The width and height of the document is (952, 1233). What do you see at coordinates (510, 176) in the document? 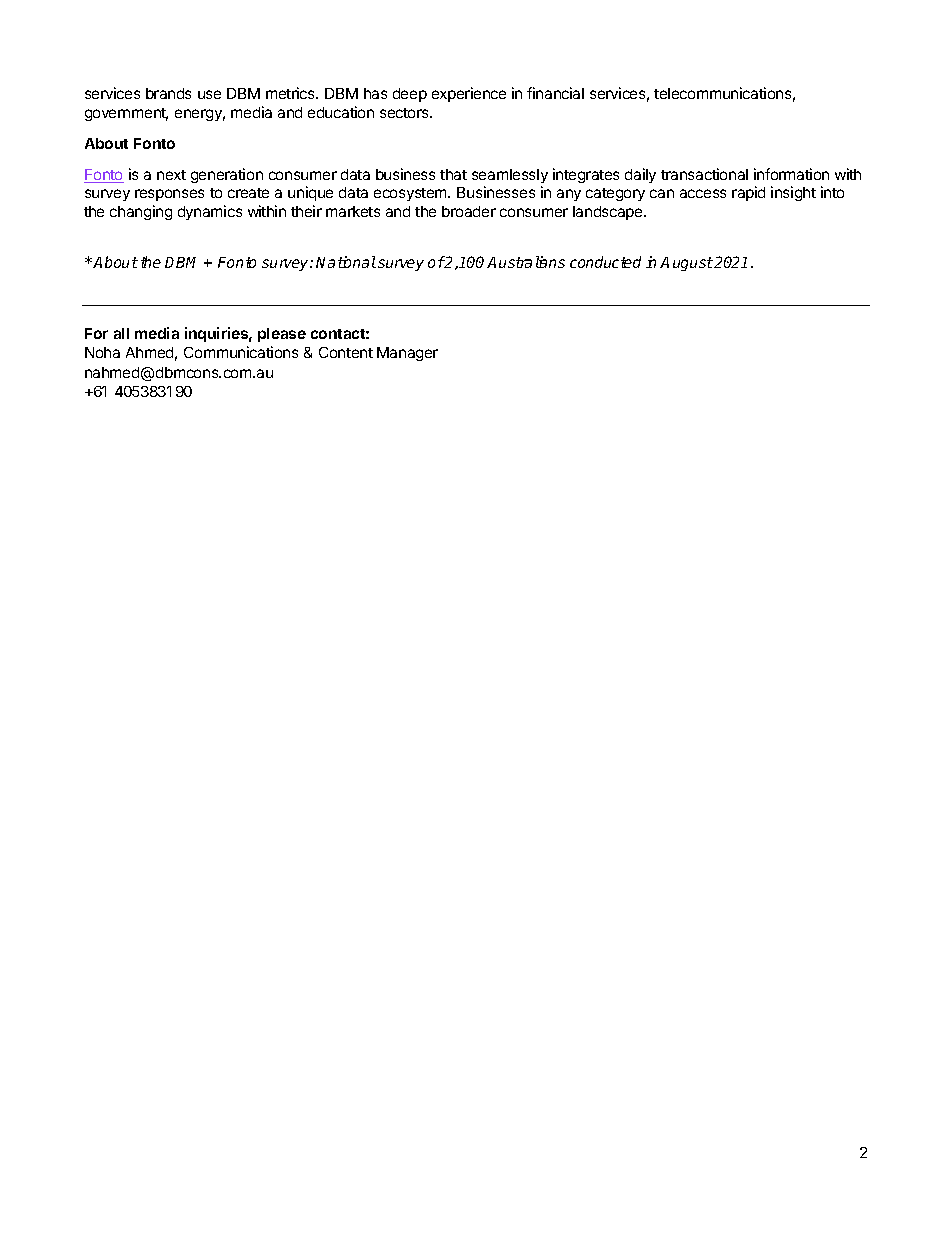
I see `seamlessly` at bounding box center [510, 176].
